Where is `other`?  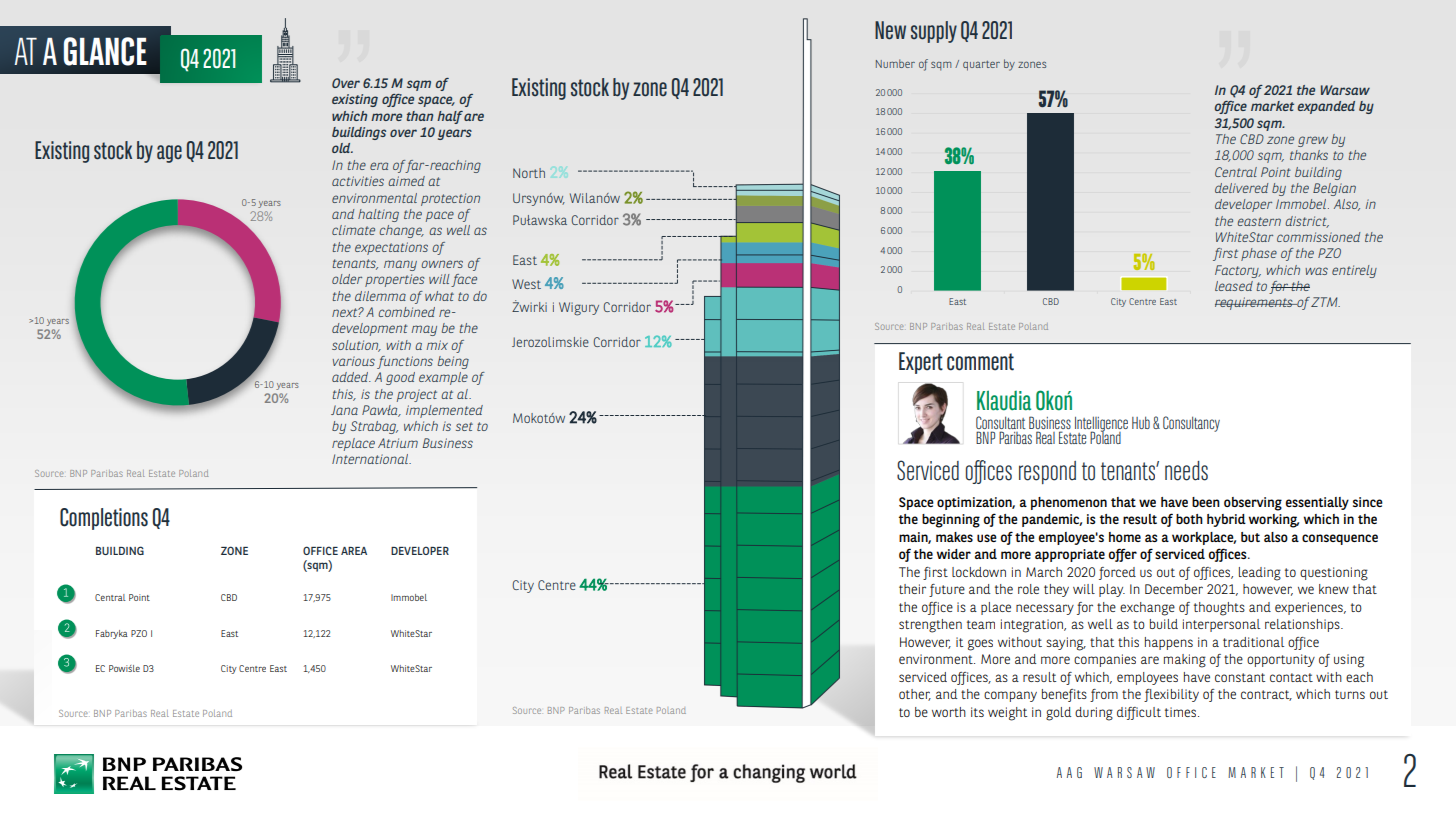 other is located at coordinates (915, 695).
